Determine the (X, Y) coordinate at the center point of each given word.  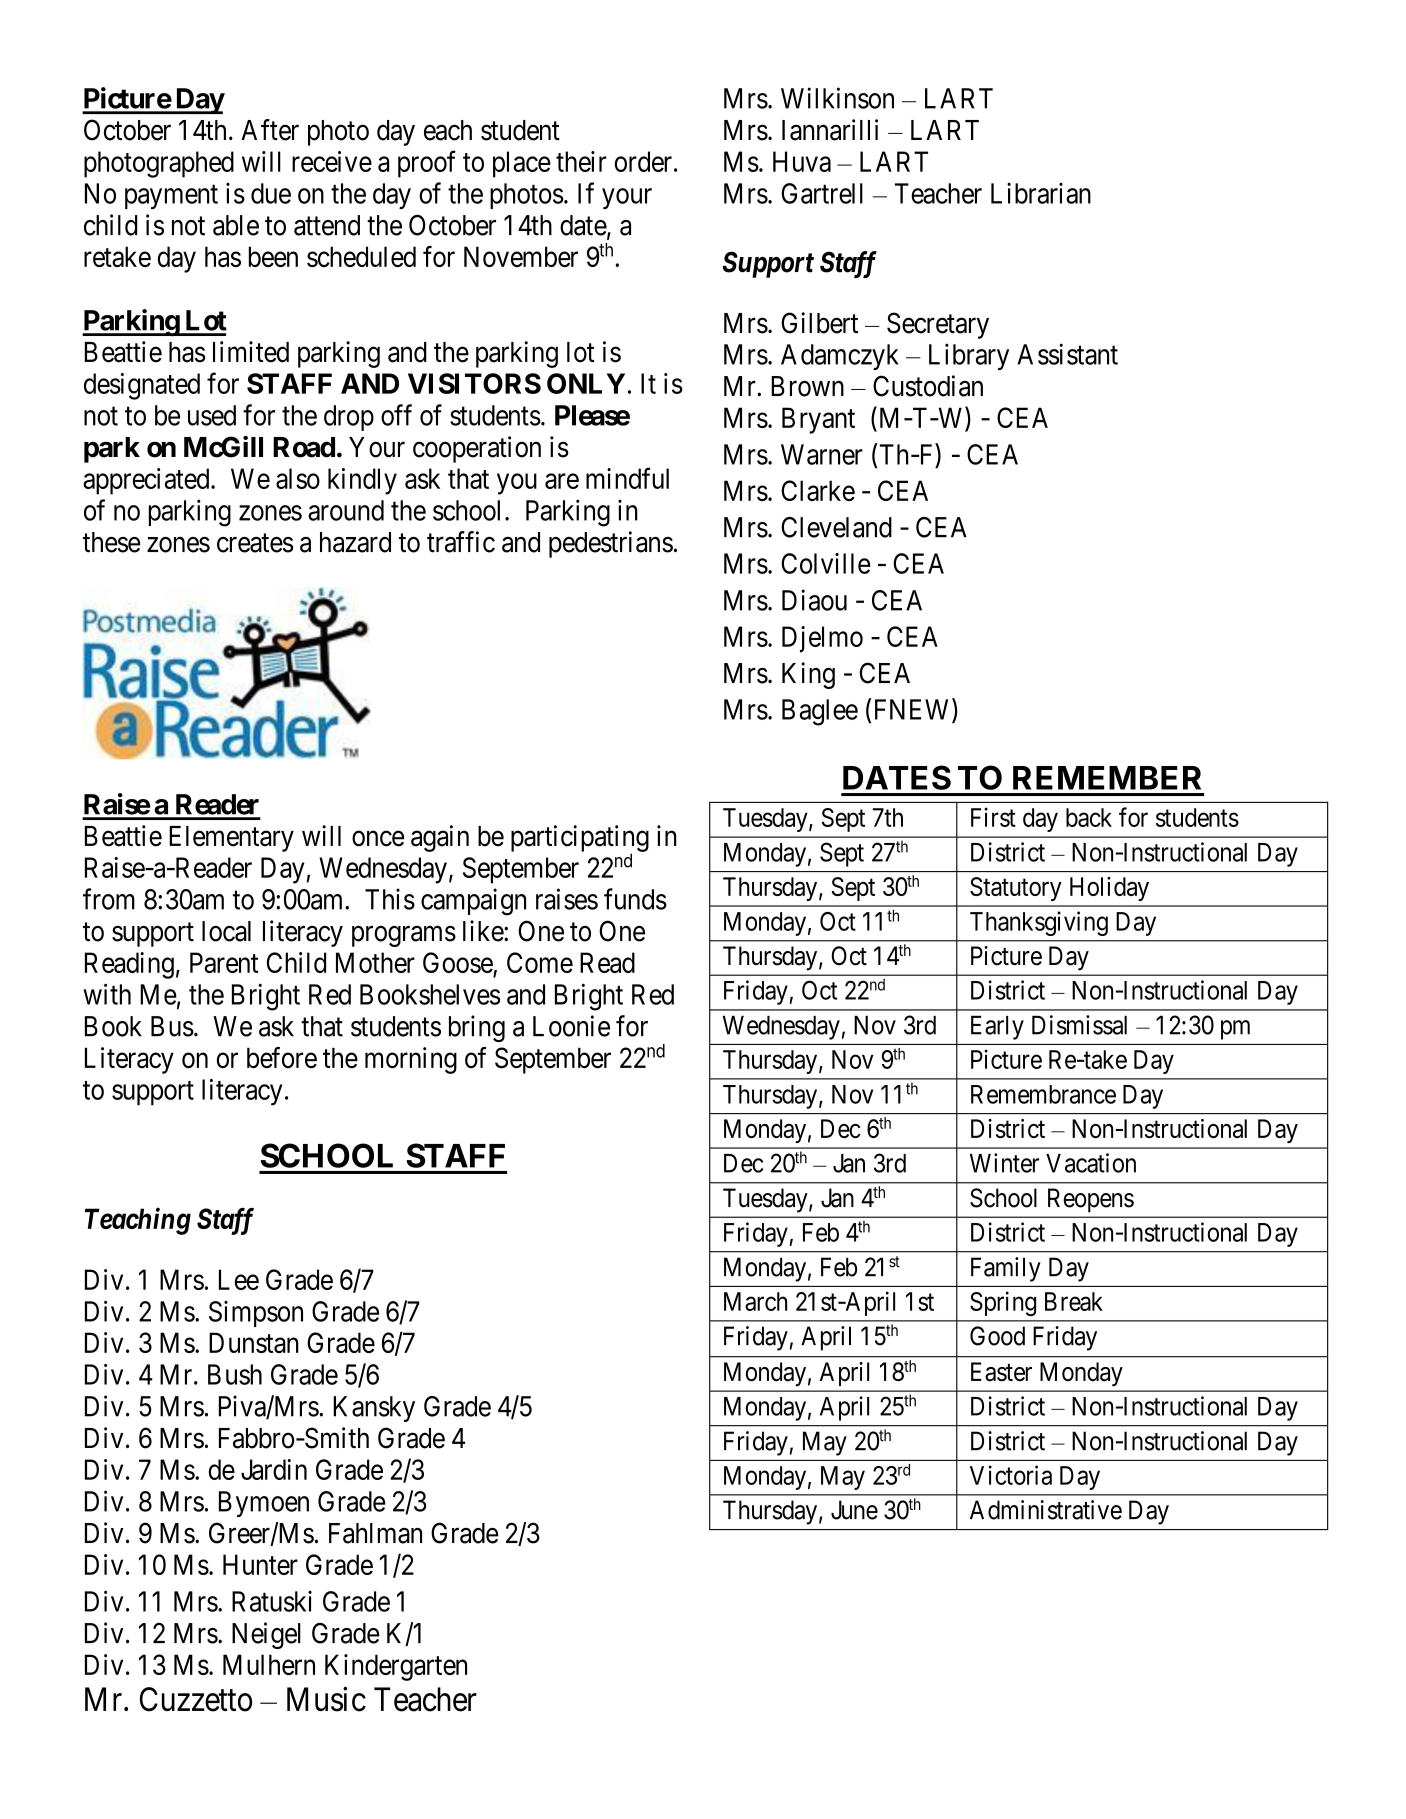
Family (1006, 1269)
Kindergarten (396, 1667)
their (581, 161)
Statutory (1016, 889)
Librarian (1041, 193)
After (270, 130)
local (226, 931)
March (755, 1301)
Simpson (256, 1314)
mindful (627, 478)
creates (255, 543)
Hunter (260, 1564)
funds (635, 899)
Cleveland (836, 527)
